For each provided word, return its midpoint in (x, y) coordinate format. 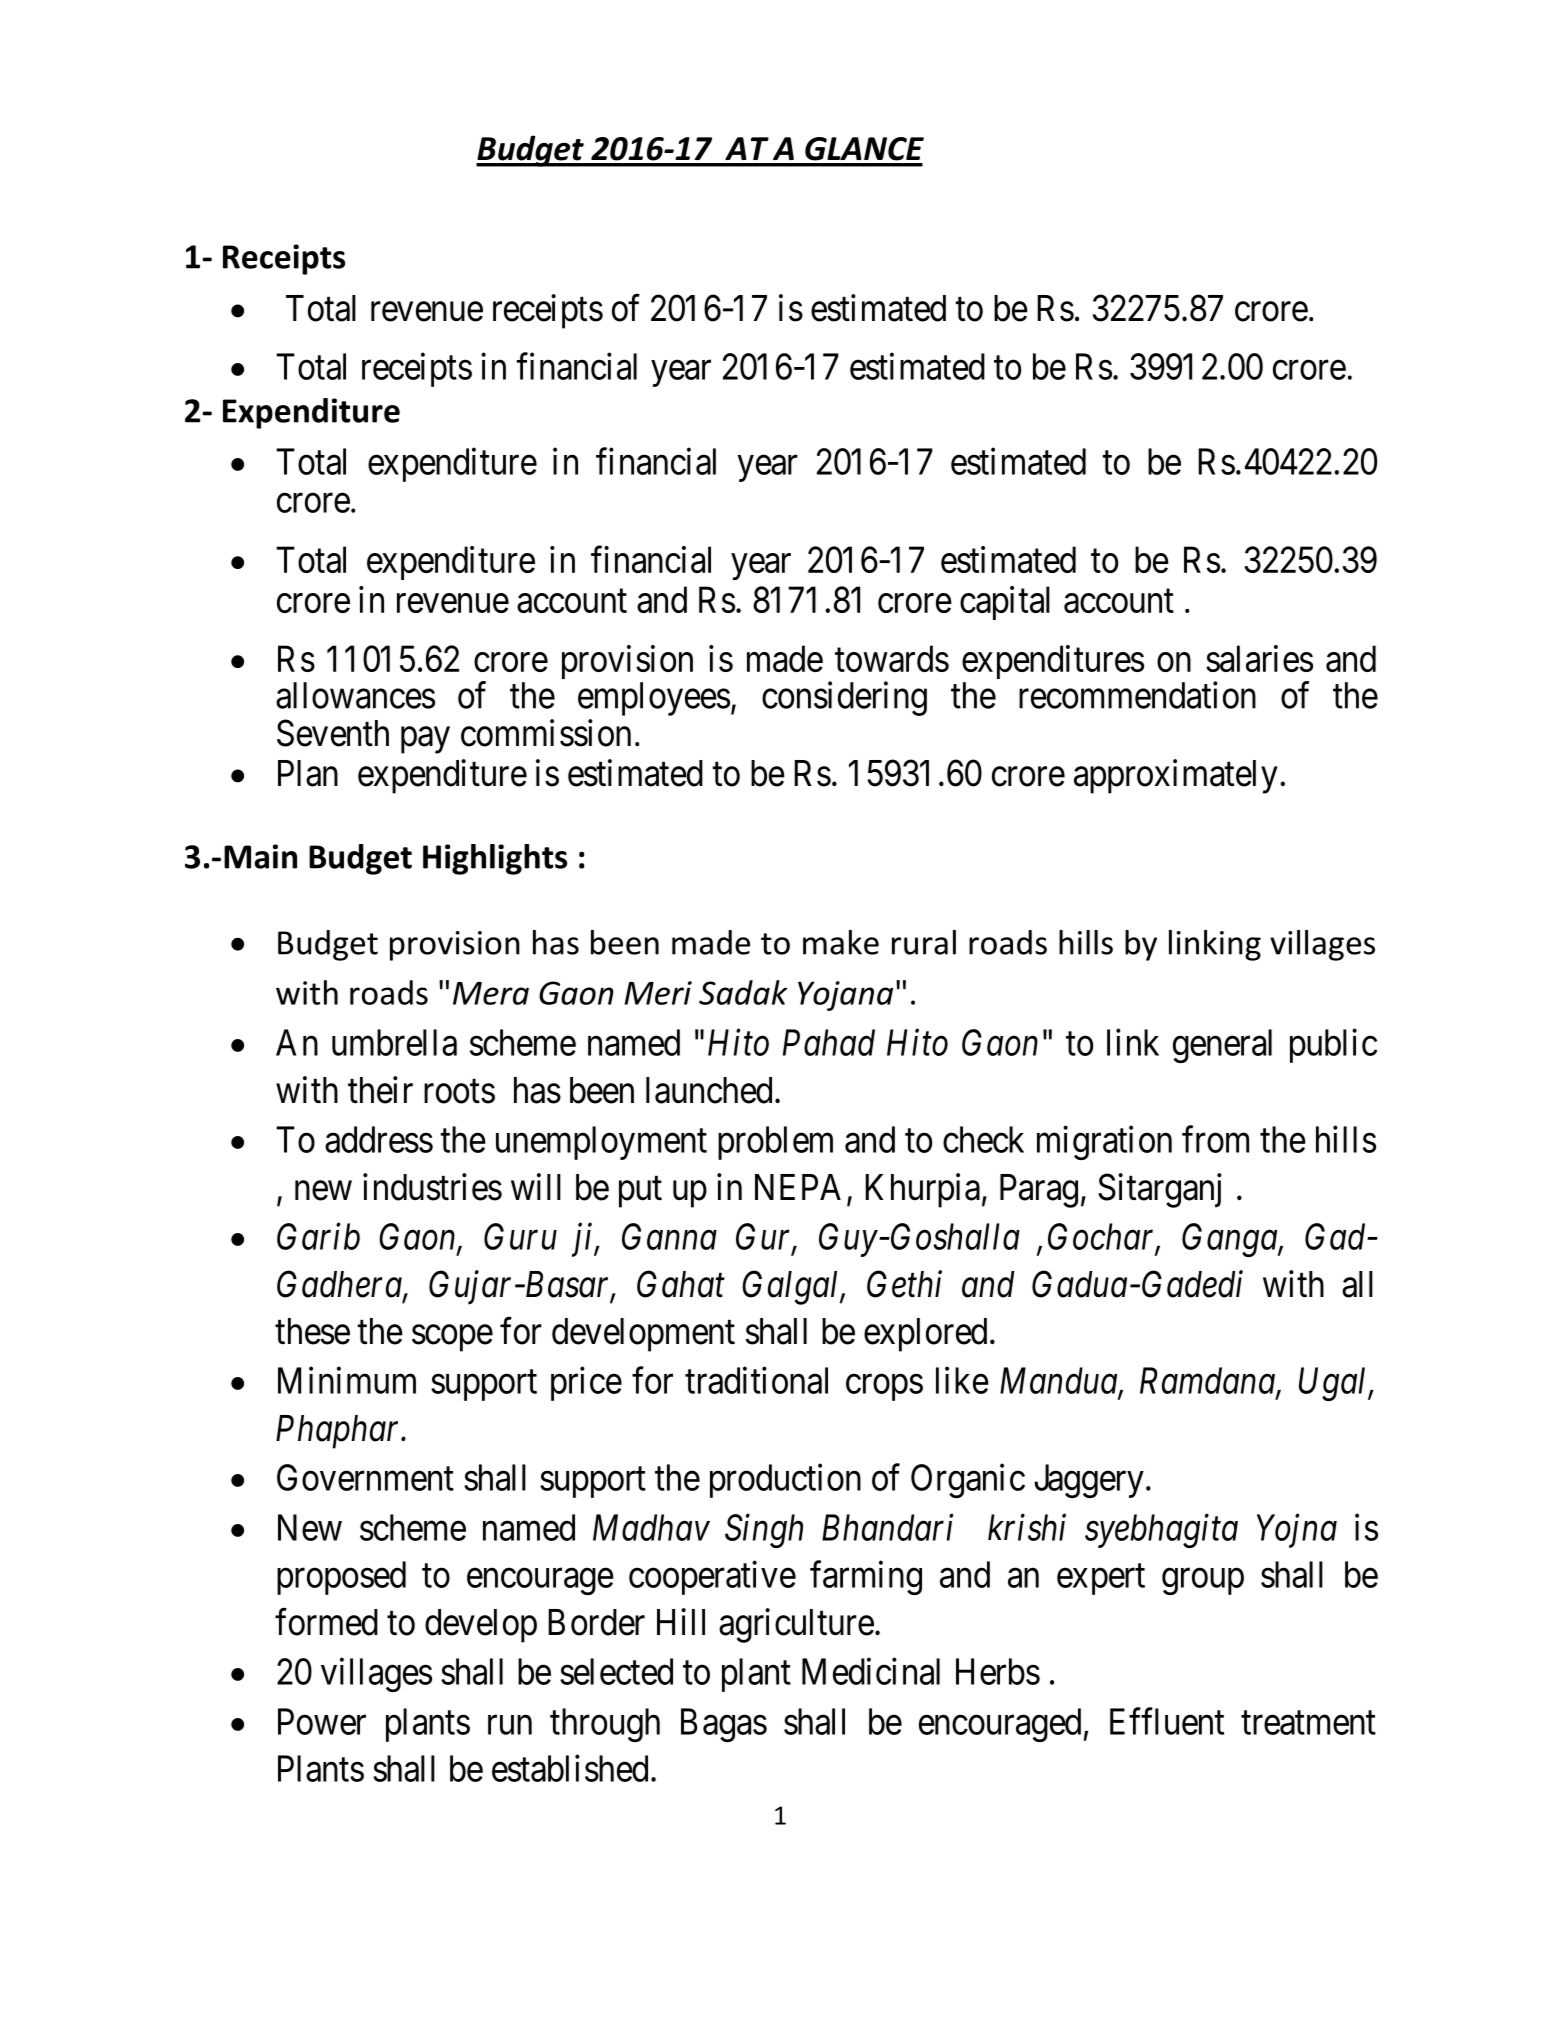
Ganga (1230, 1240)
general (1222, 1046)
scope (452, 1338)
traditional (756, 1380)
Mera (491, 993)
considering (844, 698)
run (510, 1725)
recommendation (1137, 695)
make (841, 942)
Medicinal (871, 1671)
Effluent (1167, 1721)
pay (425, 740)
